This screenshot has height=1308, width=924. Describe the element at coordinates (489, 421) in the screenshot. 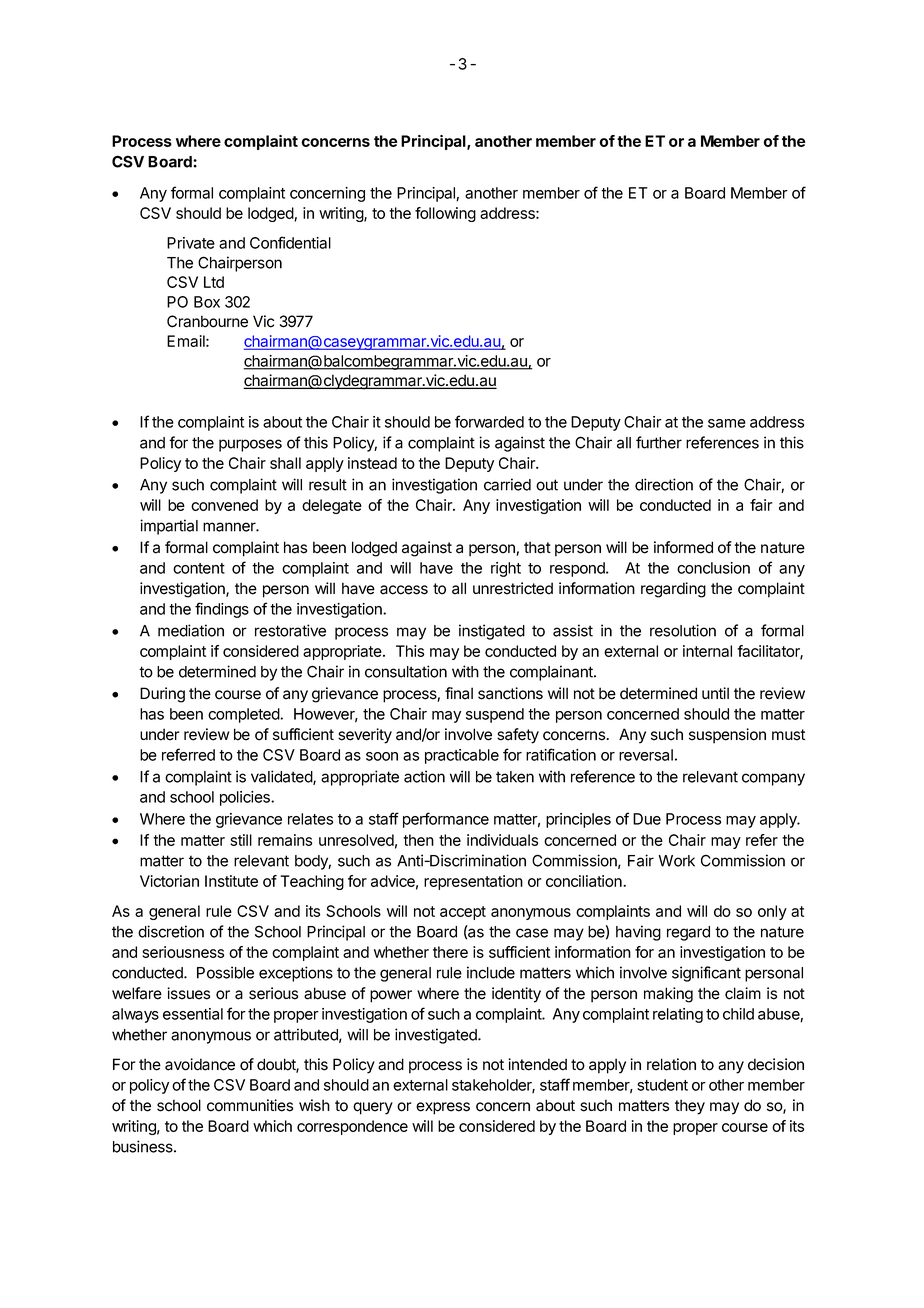

I see `forwarded` at that location.
